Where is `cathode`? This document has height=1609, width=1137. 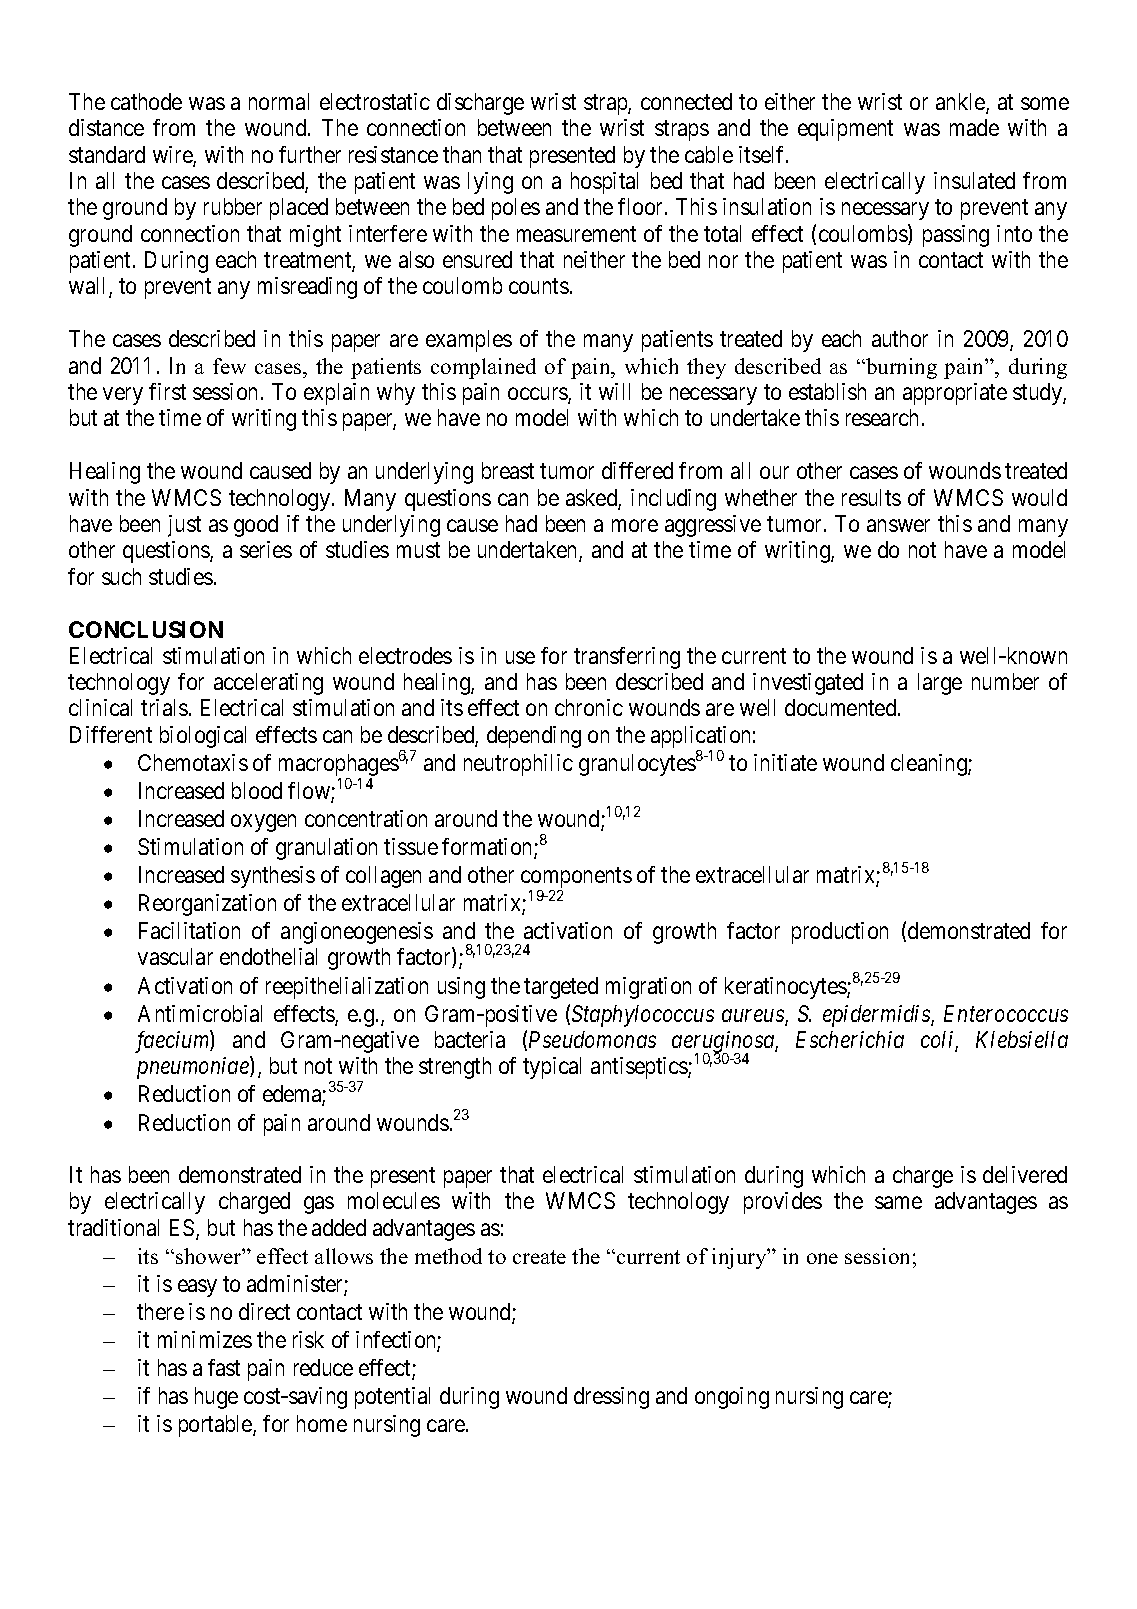
cathode is located at coordinates (146, 101).
